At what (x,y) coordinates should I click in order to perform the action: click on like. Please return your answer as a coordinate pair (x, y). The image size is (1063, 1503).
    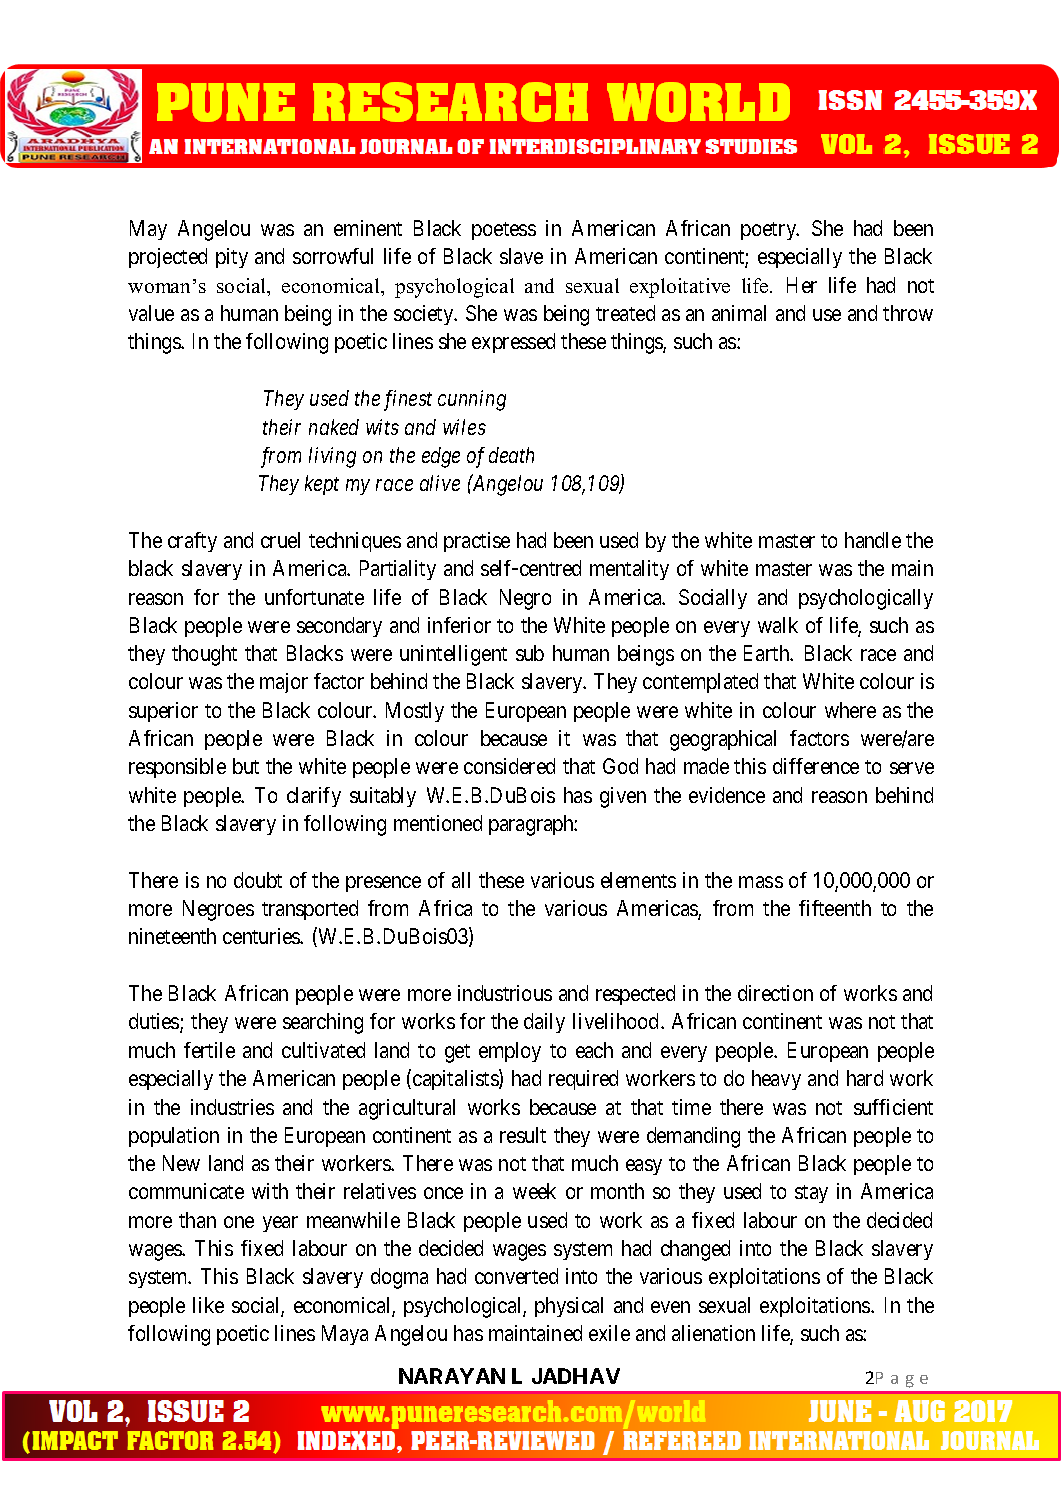
    Looking at the image, I should click on (208, 1305).
